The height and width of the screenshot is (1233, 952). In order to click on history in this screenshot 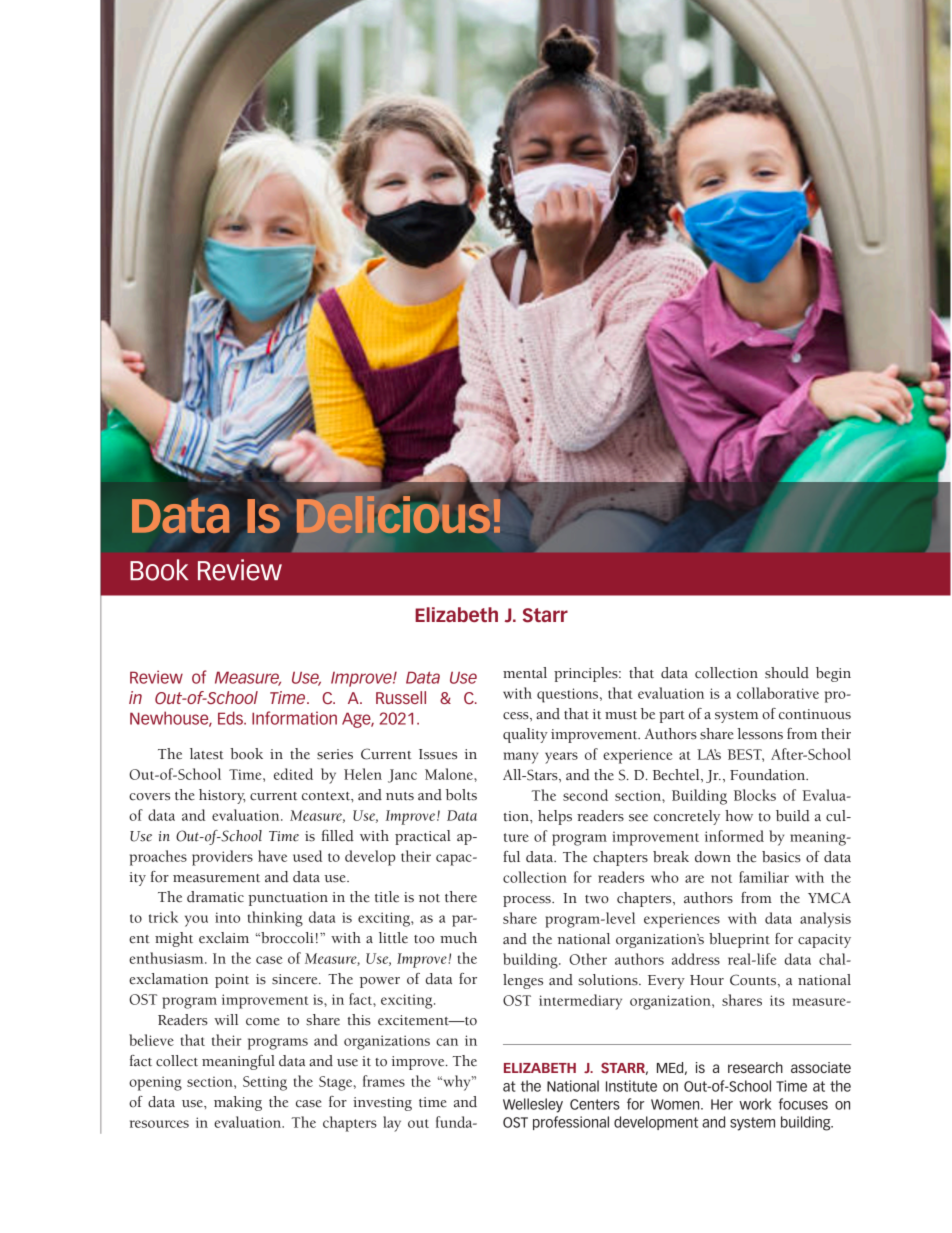, I will do `click(222, 796)`.
